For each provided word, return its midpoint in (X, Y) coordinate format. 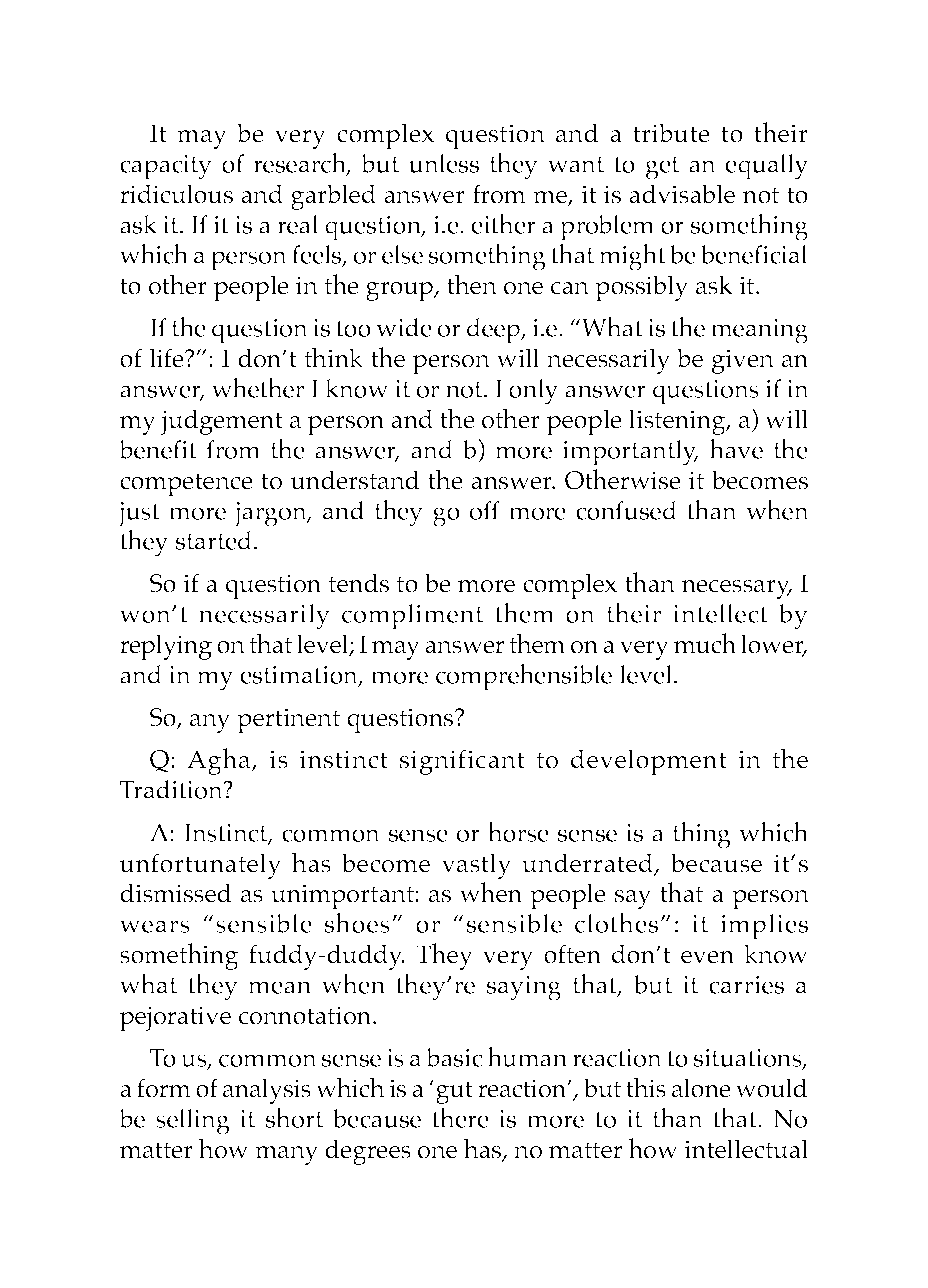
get (662, 168)
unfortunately (200, 866)
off (485, 510)
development (649, 762)
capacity (166, 167)
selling (193, 1122)
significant (462, 762)
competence (186, 484)
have (736, 448)
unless (444, 163)
